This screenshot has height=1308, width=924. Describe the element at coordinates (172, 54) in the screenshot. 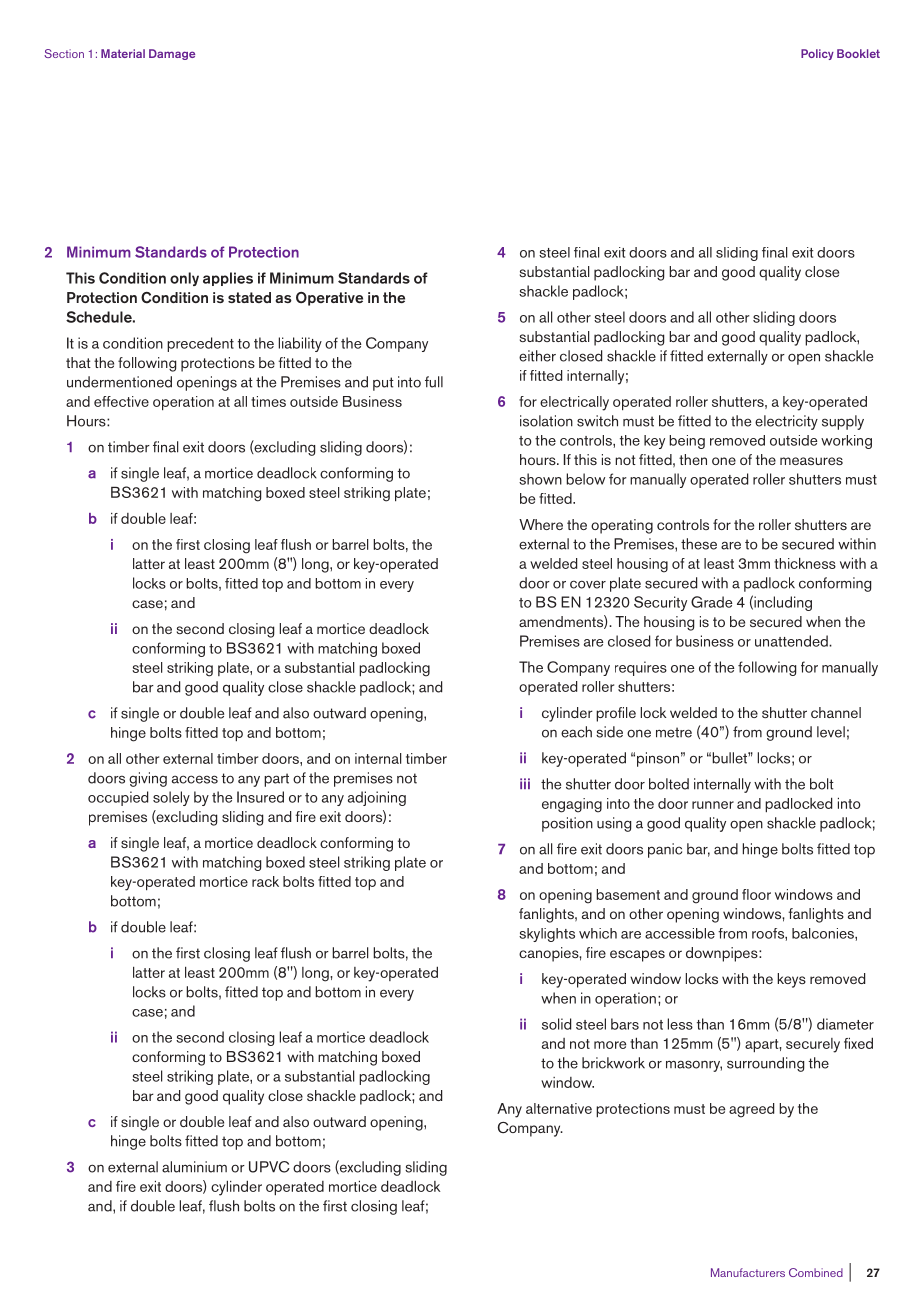

I see `Damage` at that location.
